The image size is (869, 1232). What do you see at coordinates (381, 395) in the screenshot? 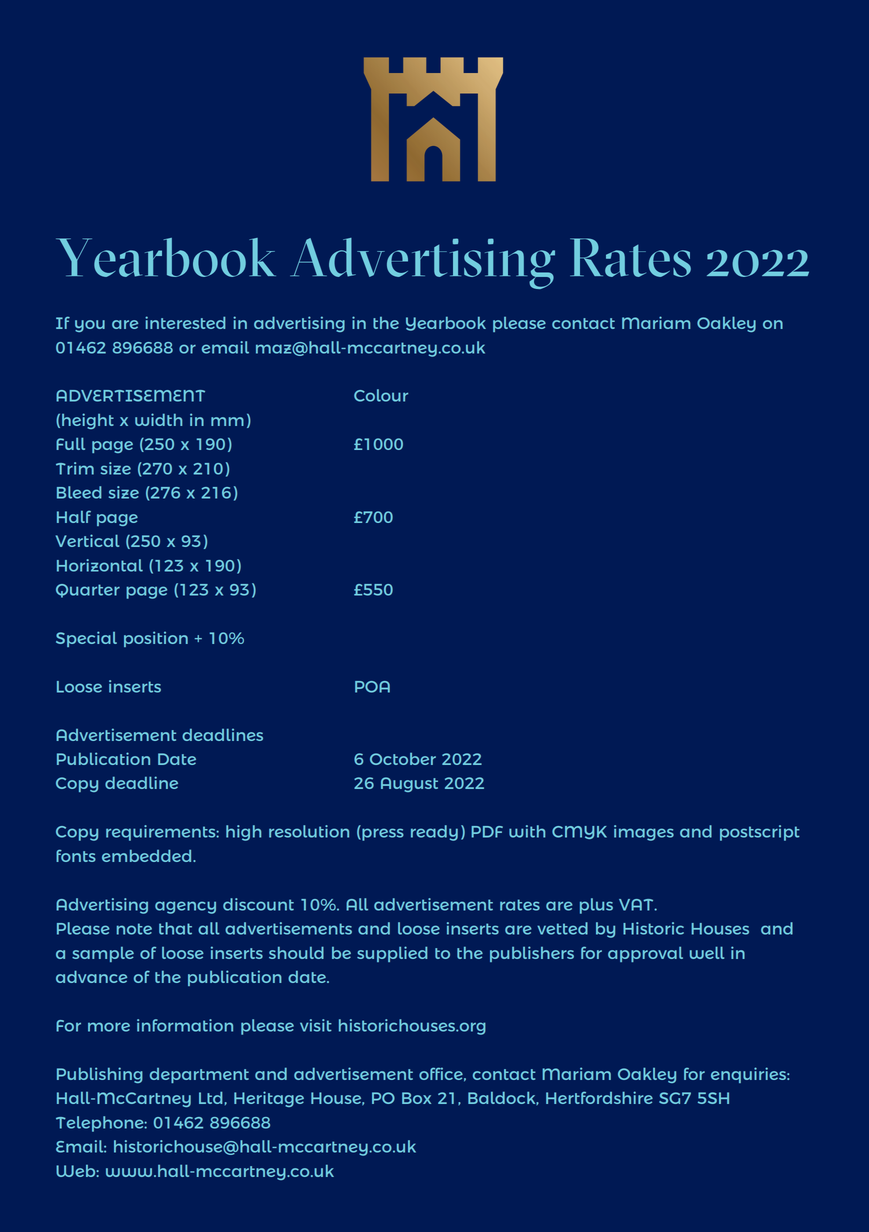
I see `Colour` at bounding box center [381, 395].
